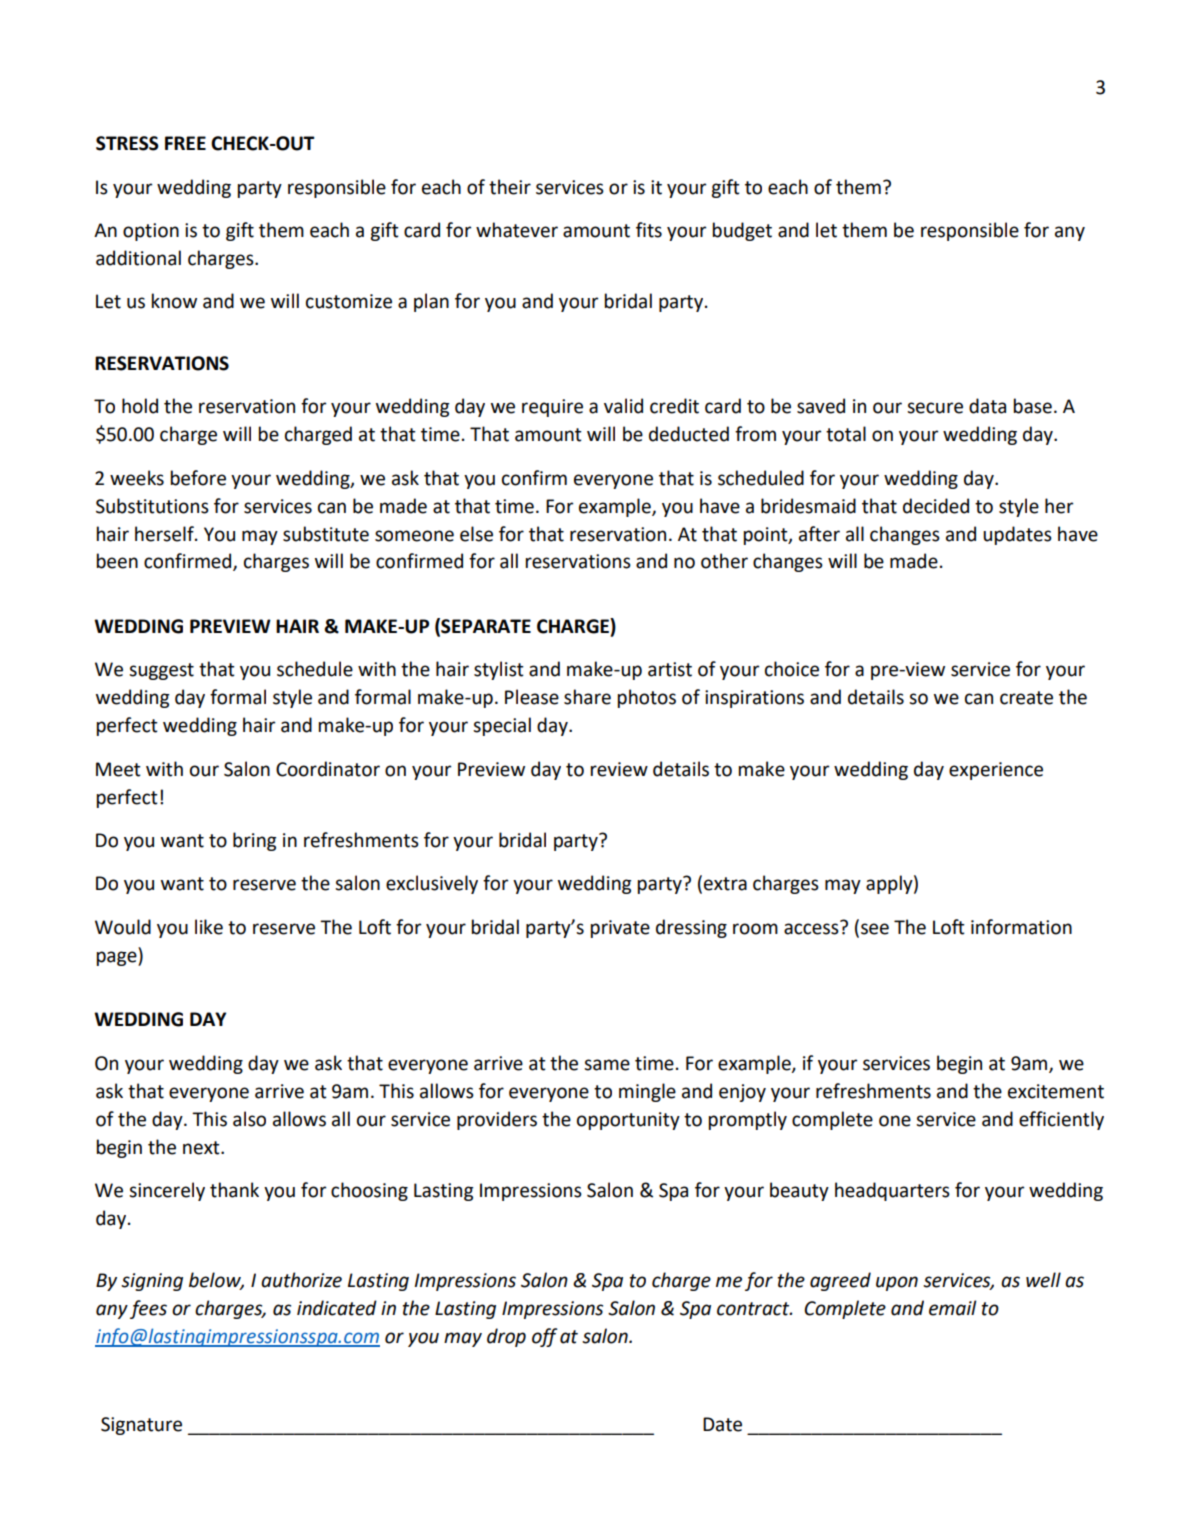 The height and width of the screenshot is (1533, 1184). What do you see at coordinates (141, 1426) in the screenshot?
I see `Signature` at bounding box center [141, 1426].
